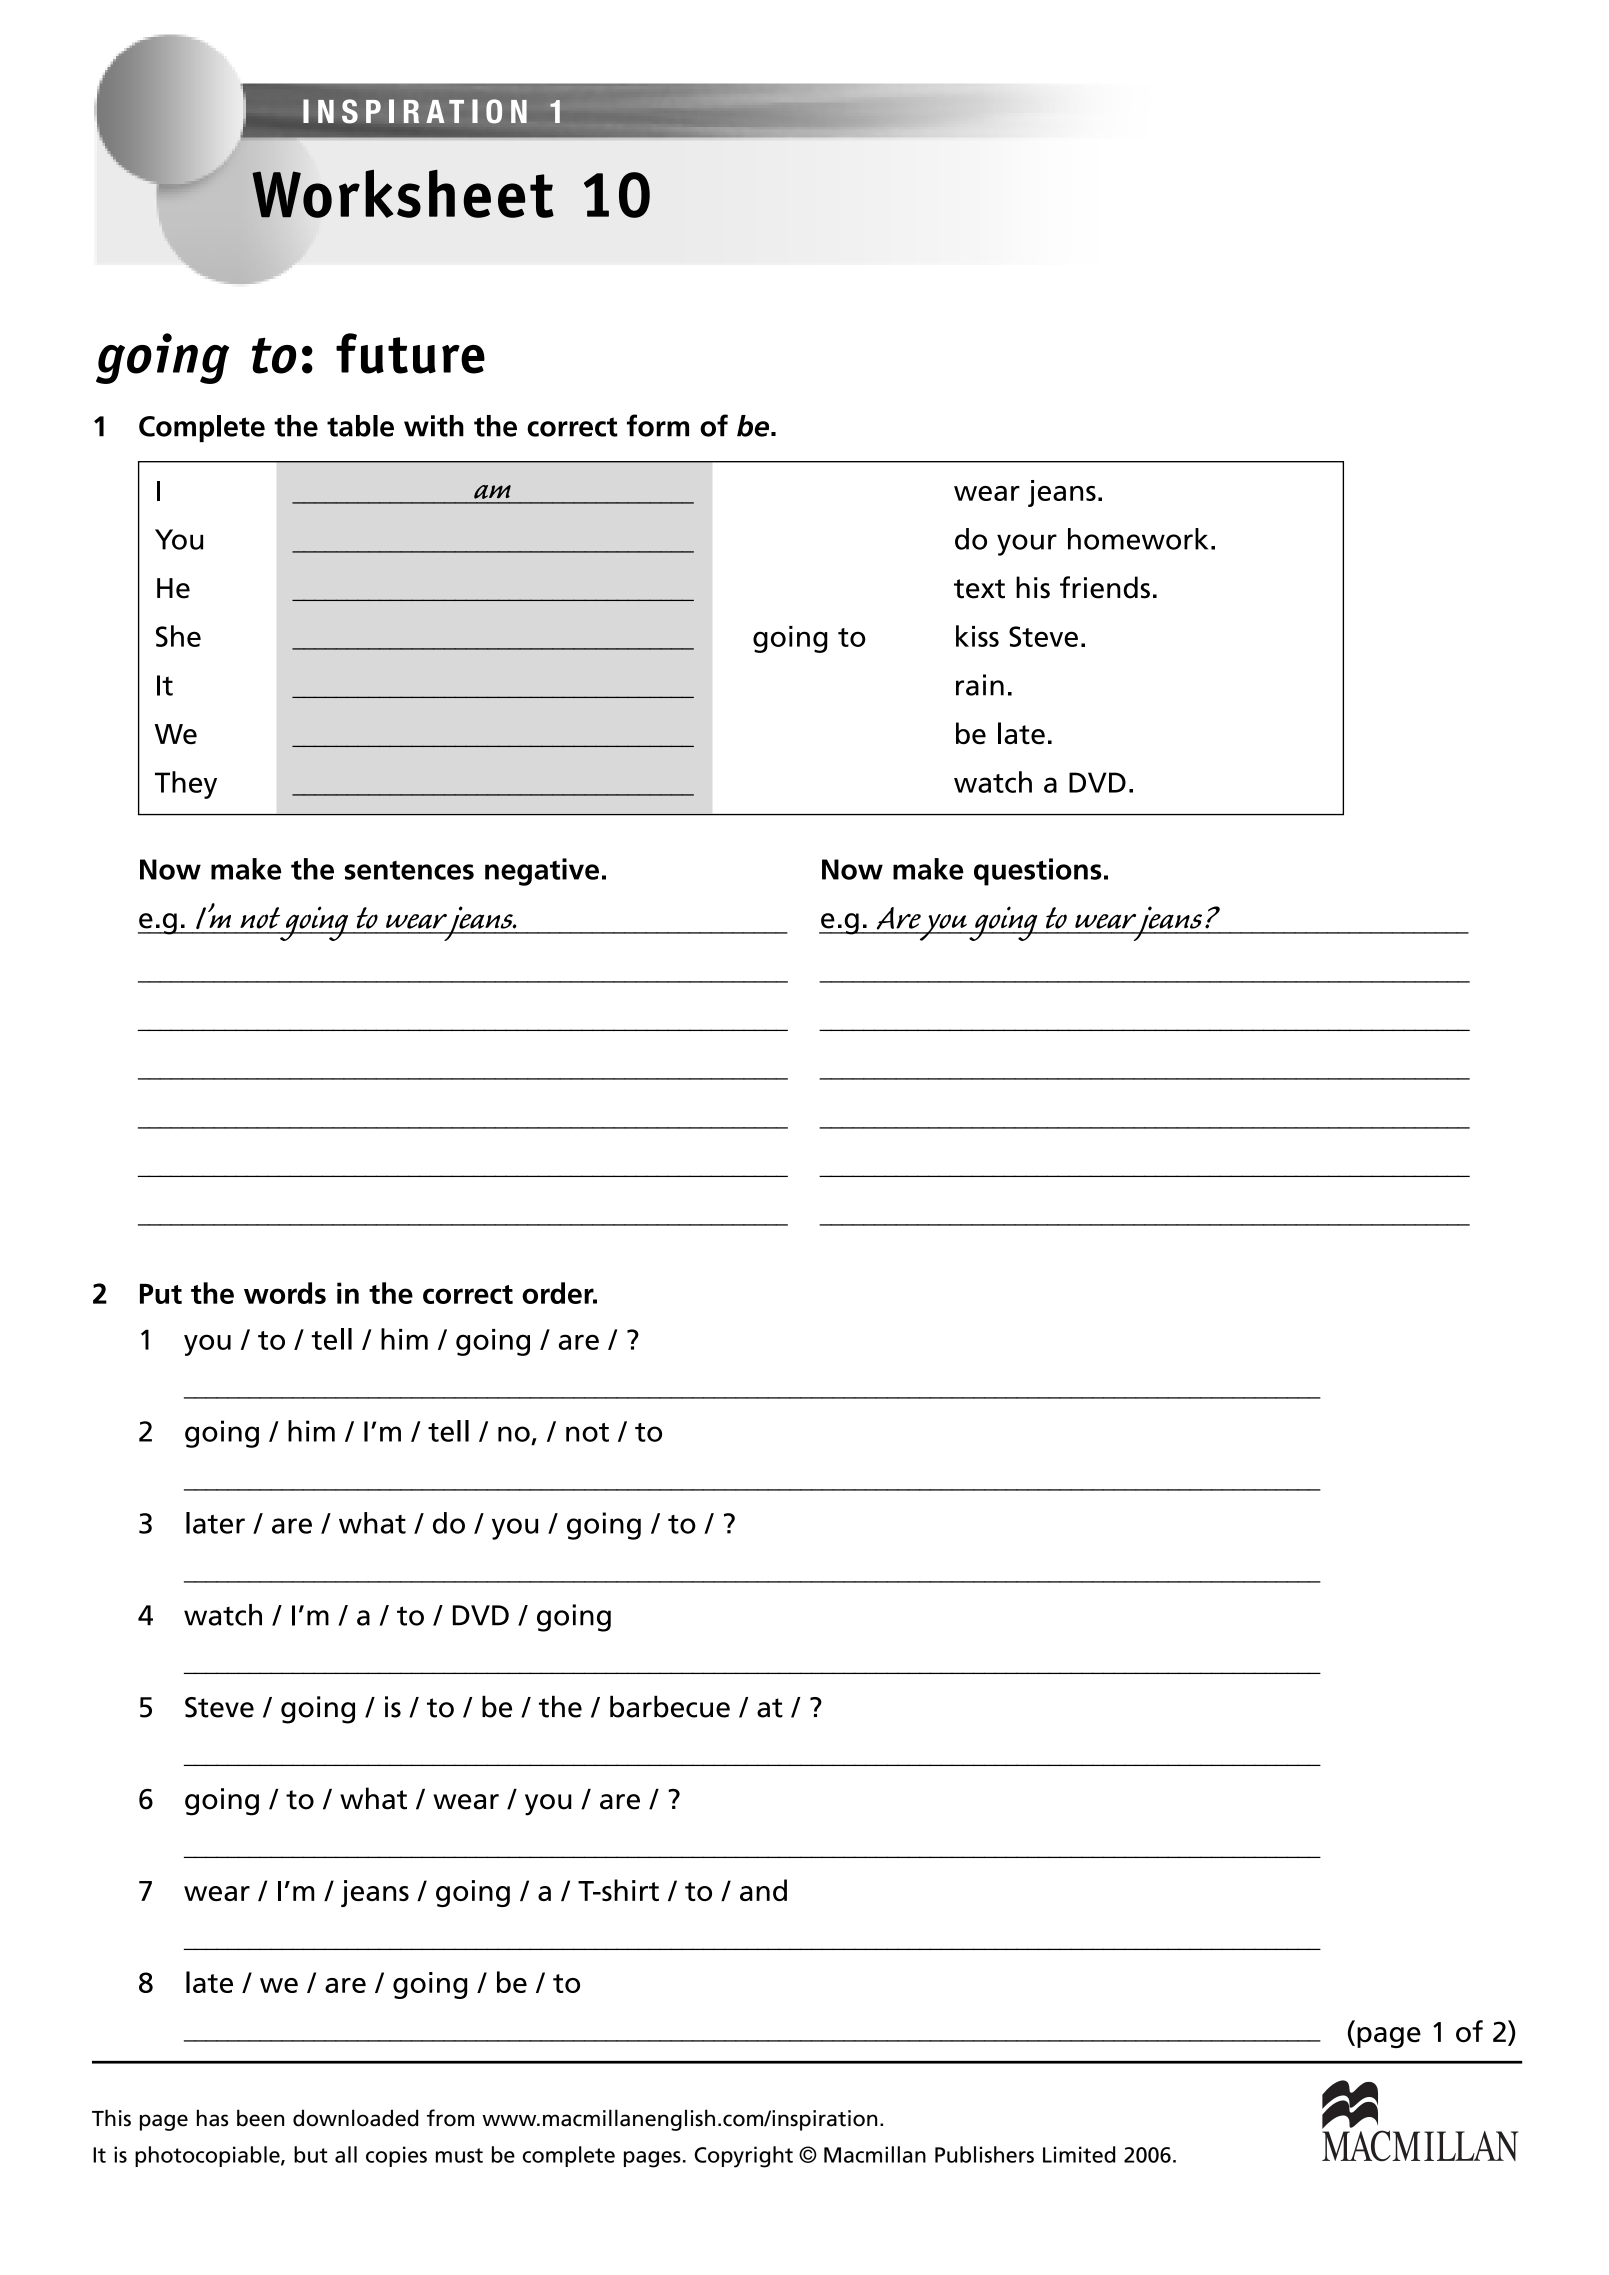 The height and width of the page is (2275, 1609). Describe the element at coordinates (670, 1706) in the page. I see `barbecue` at that location.
